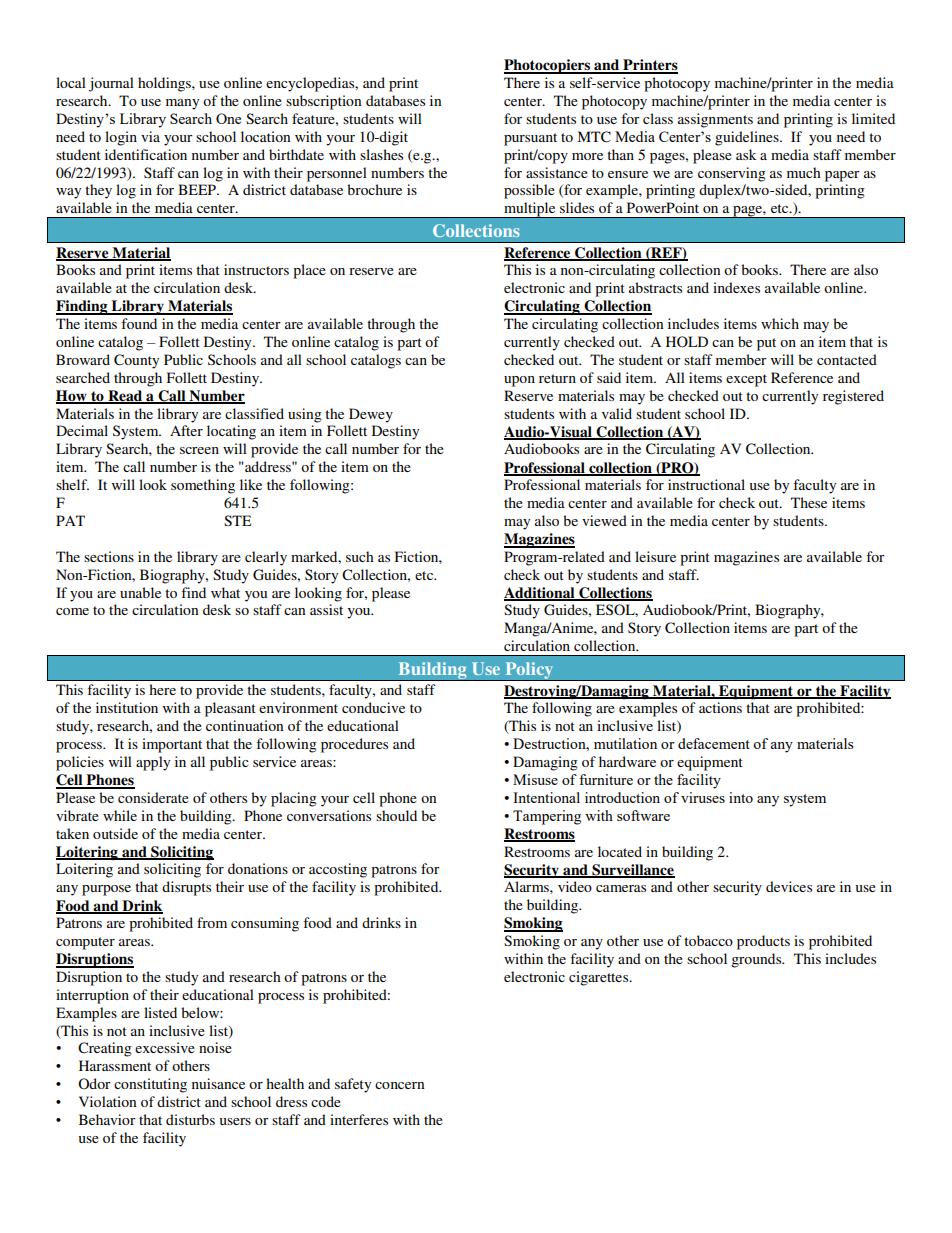  Describe the element at coordinates (400, 1085) in the page. I see `concern` at that location.
